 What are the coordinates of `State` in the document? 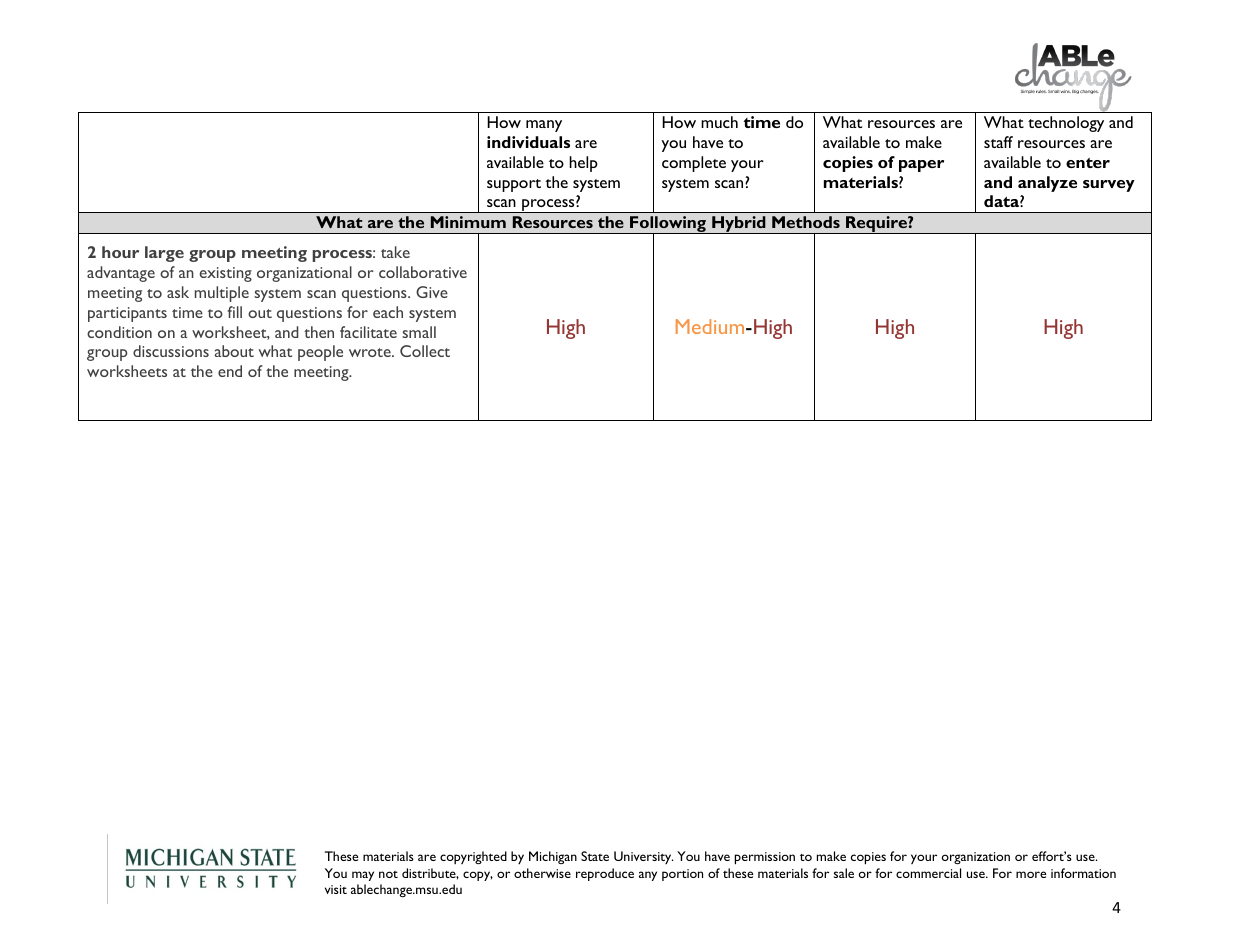 It's located at (595, 856).
